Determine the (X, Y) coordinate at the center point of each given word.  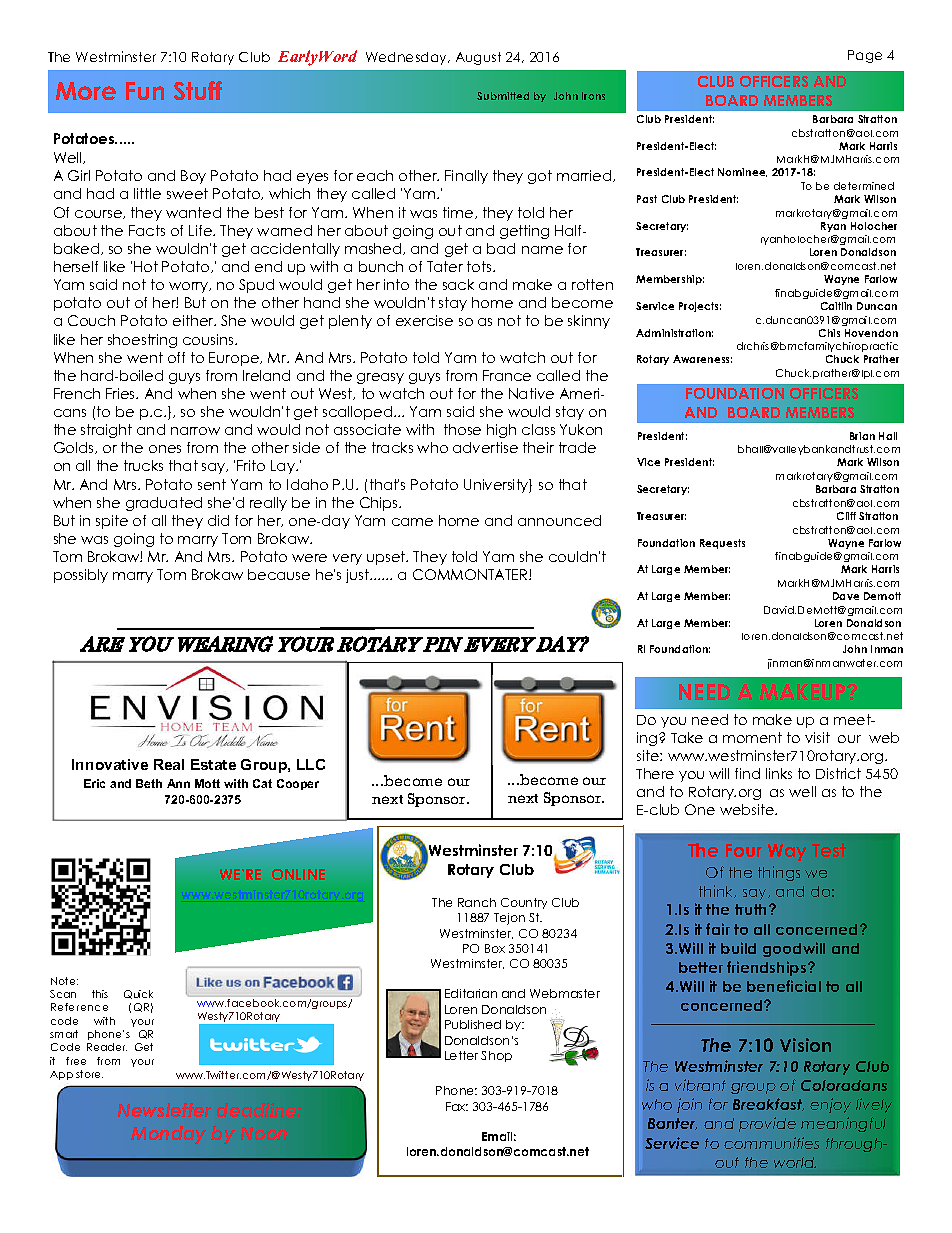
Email (499, 1136)
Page (865, 56)
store (89, 1074)
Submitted (503, 96)
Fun (145, 91)
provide (767, 1124)
